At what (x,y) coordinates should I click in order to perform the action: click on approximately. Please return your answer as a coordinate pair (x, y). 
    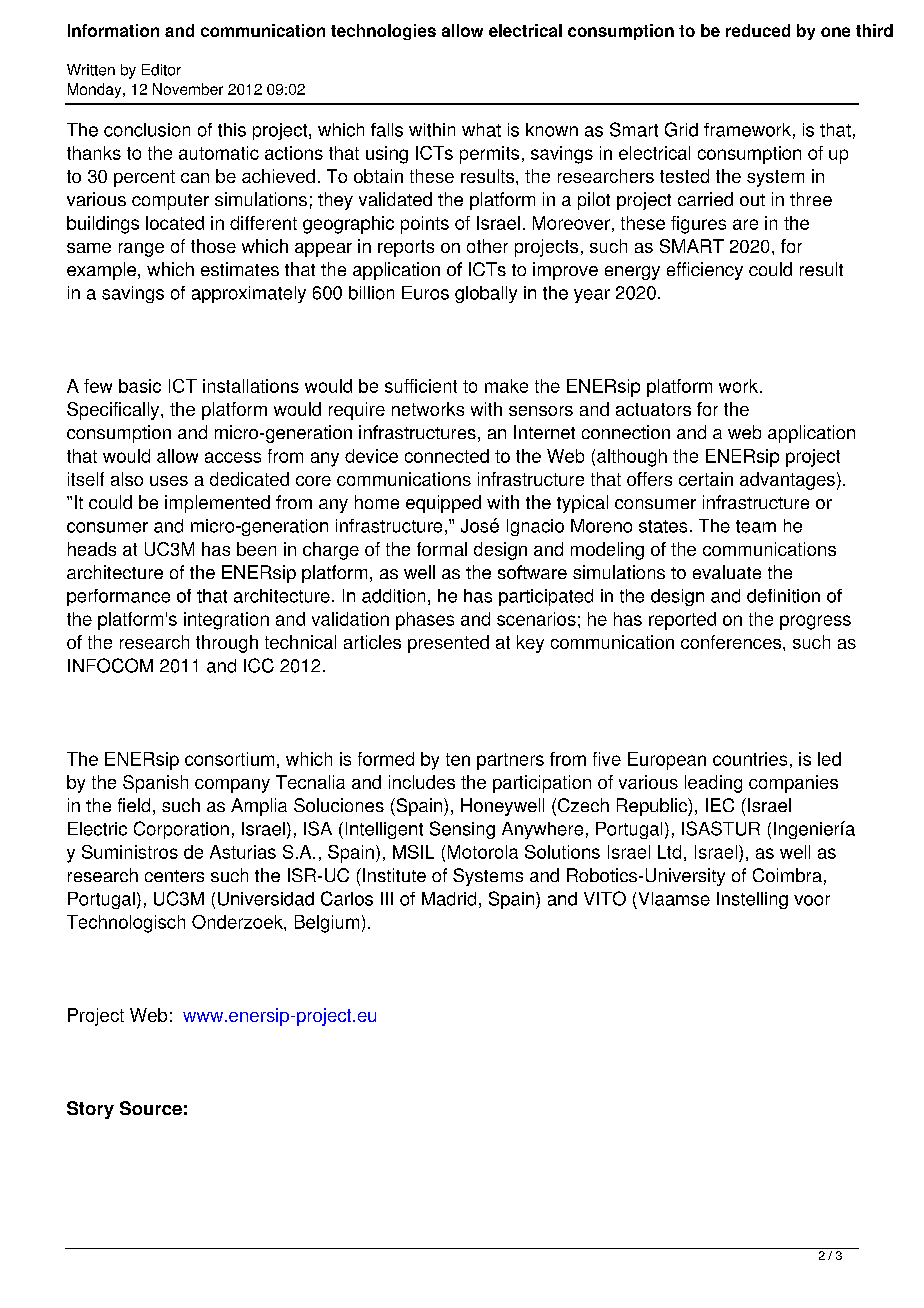
    Looking at the image, I should click on (249, 294).
